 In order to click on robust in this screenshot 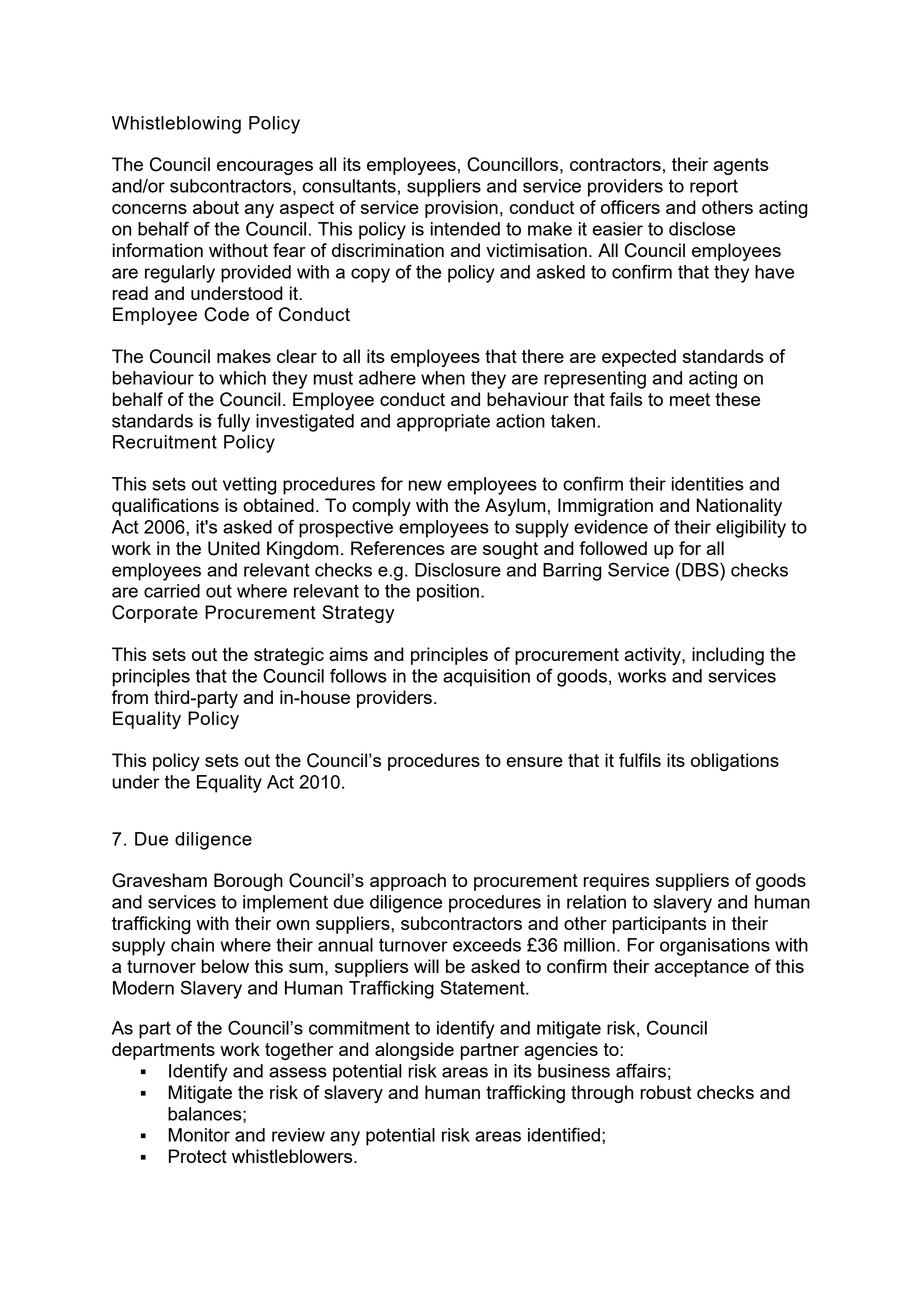, I will do `click(665, 1092)`.
